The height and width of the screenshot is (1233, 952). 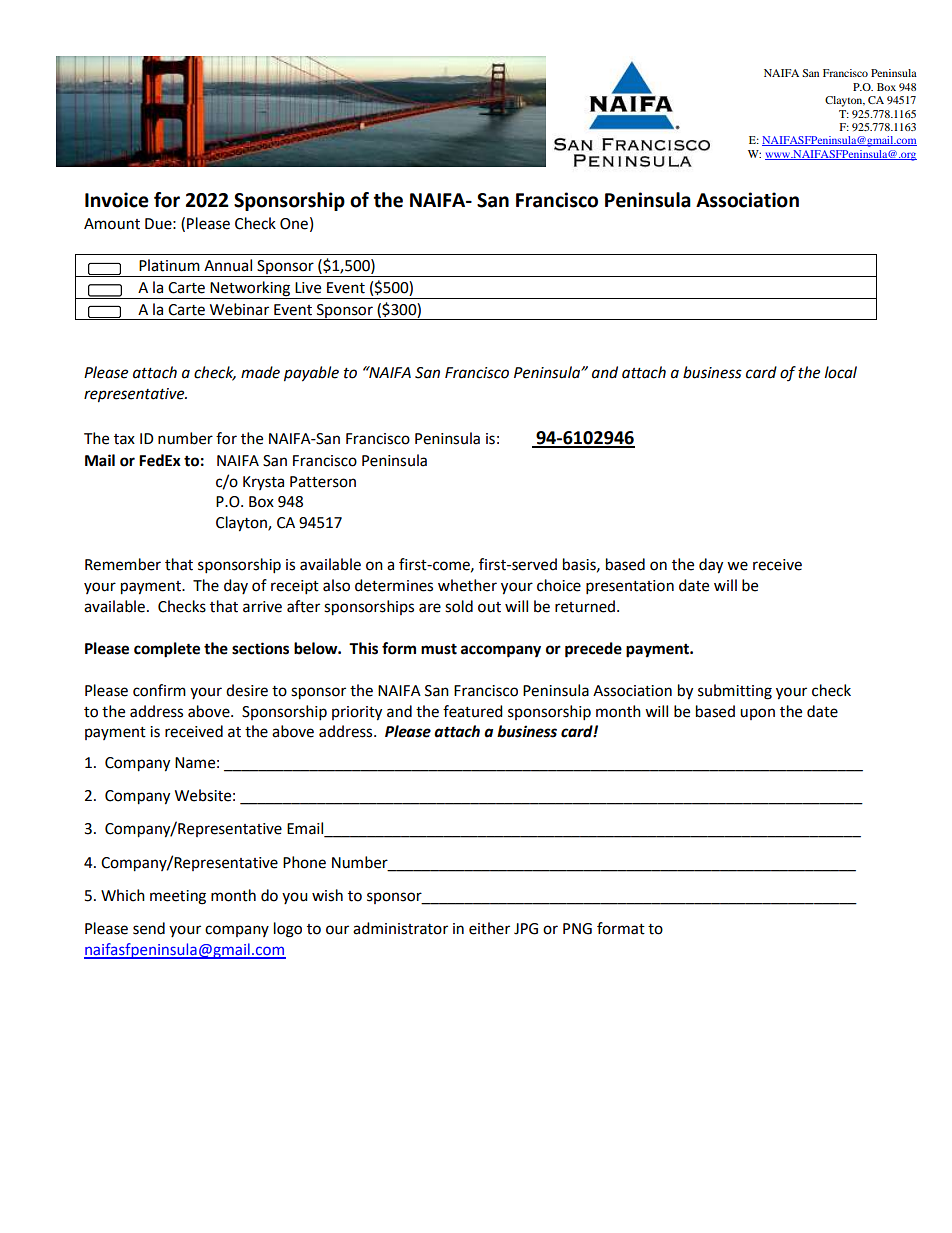 I want to click on meeting, so click(x=178, y=897).
